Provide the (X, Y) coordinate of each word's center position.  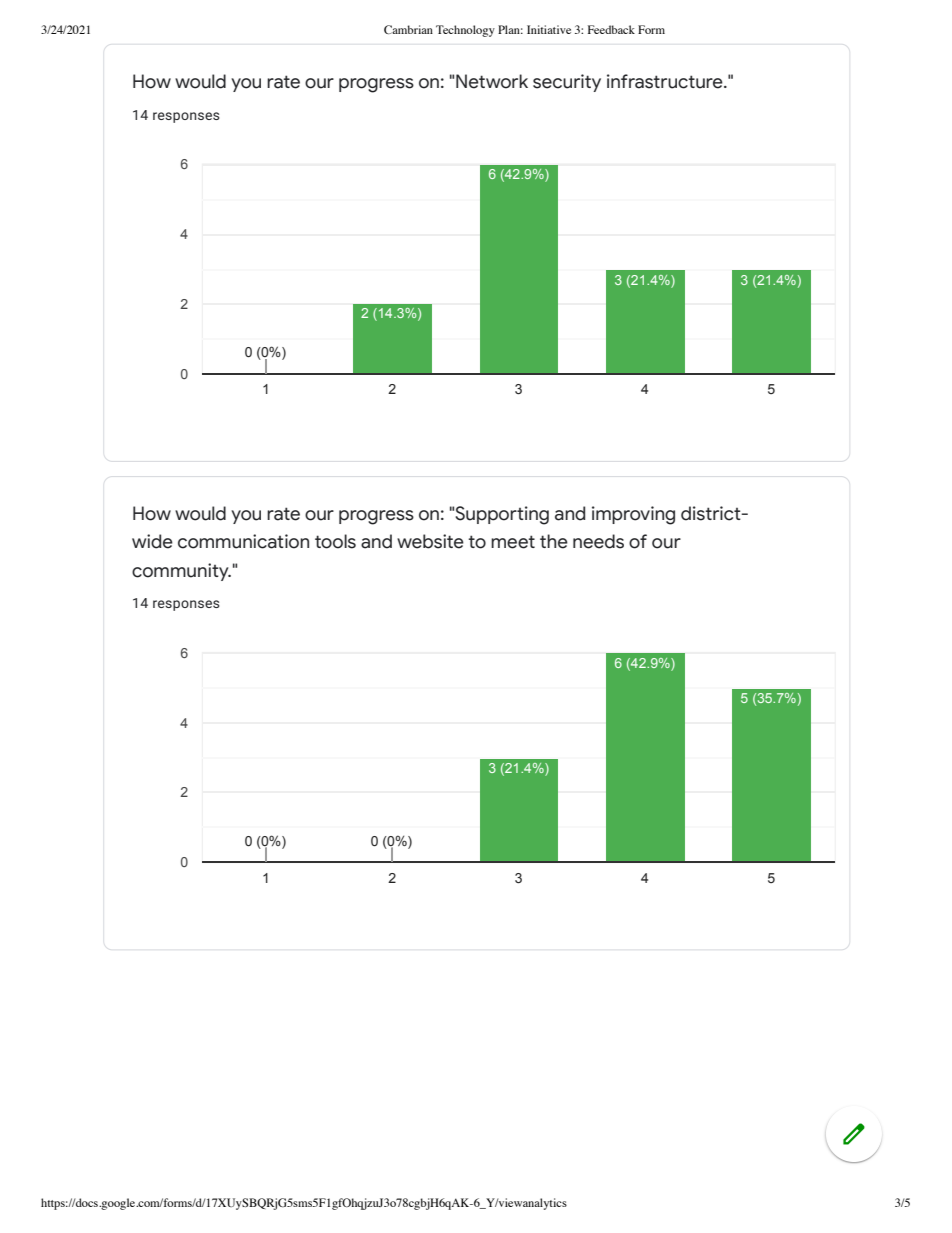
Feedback (611, 29)
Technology (465, 31)
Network (492, 81)
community (181, 572)
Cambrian (408, 29)
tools (335, 541)
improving (633, 515)
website (430, 541)
